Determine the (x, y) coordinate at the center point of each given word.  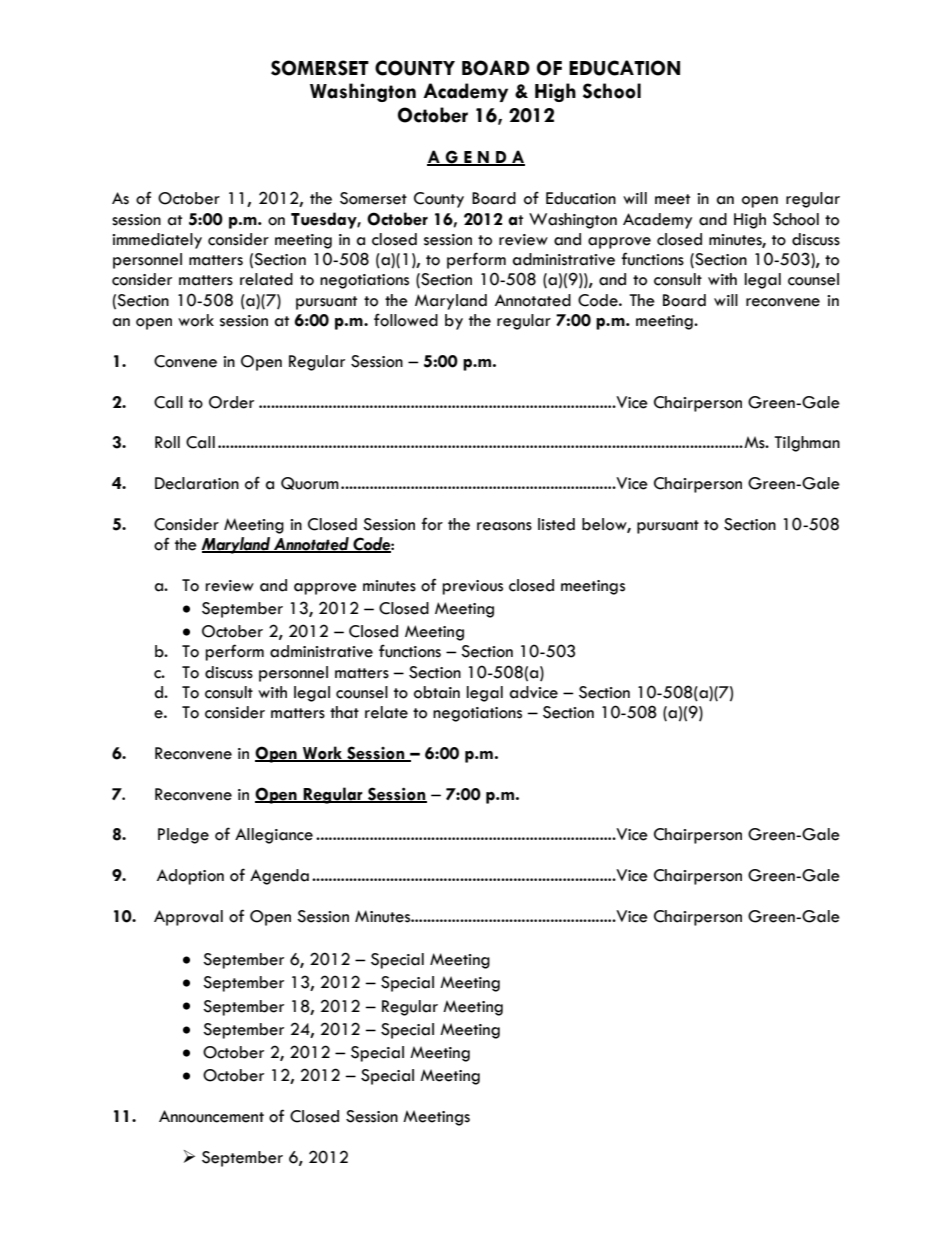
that (344, 712)
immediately (157, 241)
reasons (504, 526)
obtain (437, 692)
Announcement (211, 1116)
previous (472, 587)
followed (406, 320)
